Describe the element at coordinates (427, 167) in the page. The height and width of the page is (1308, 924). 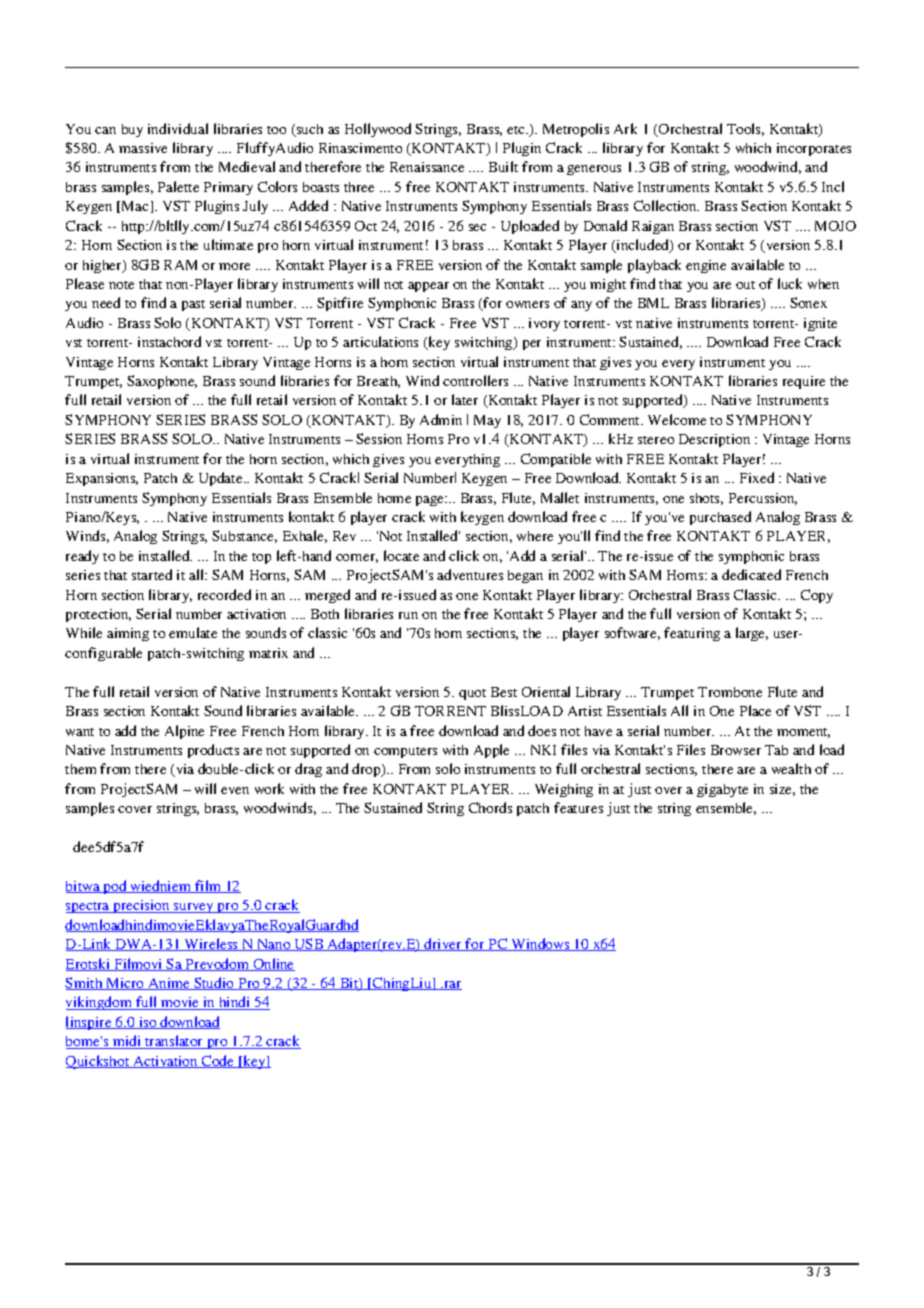
I see `Renaissance` at that location.
